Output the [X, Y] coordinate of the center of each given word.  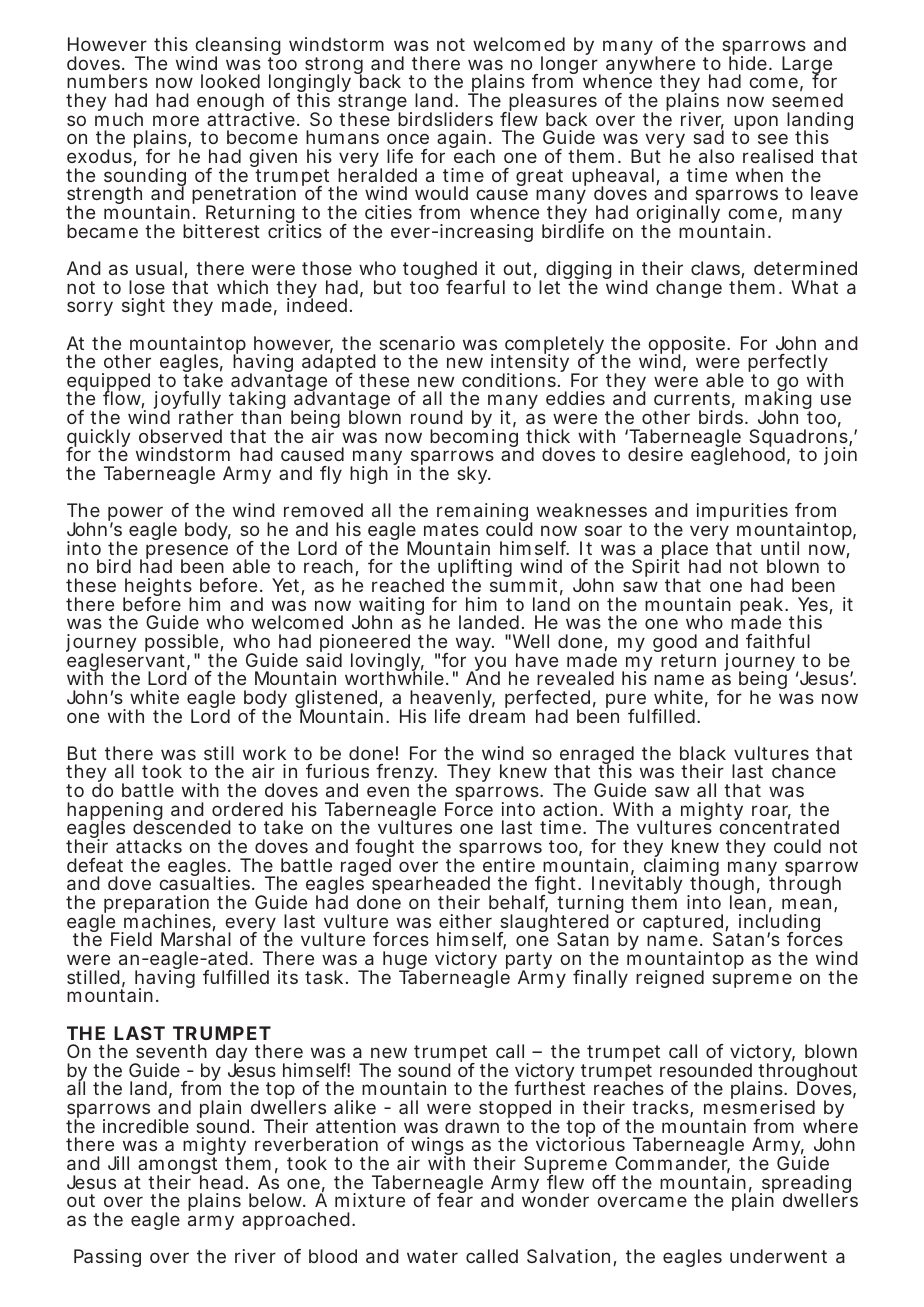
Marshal [196, 938]
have [537, 660]
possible [182, 644]
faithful [778, 641]
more [176, 120]
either [465, 921]
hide [748, 62]
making [778, 401]
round [437, 417]
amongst [176, 1167]
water [432, 1256]
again [462, 141]
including [778, 923]
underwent [778, 1256]
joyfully [187, 402]
